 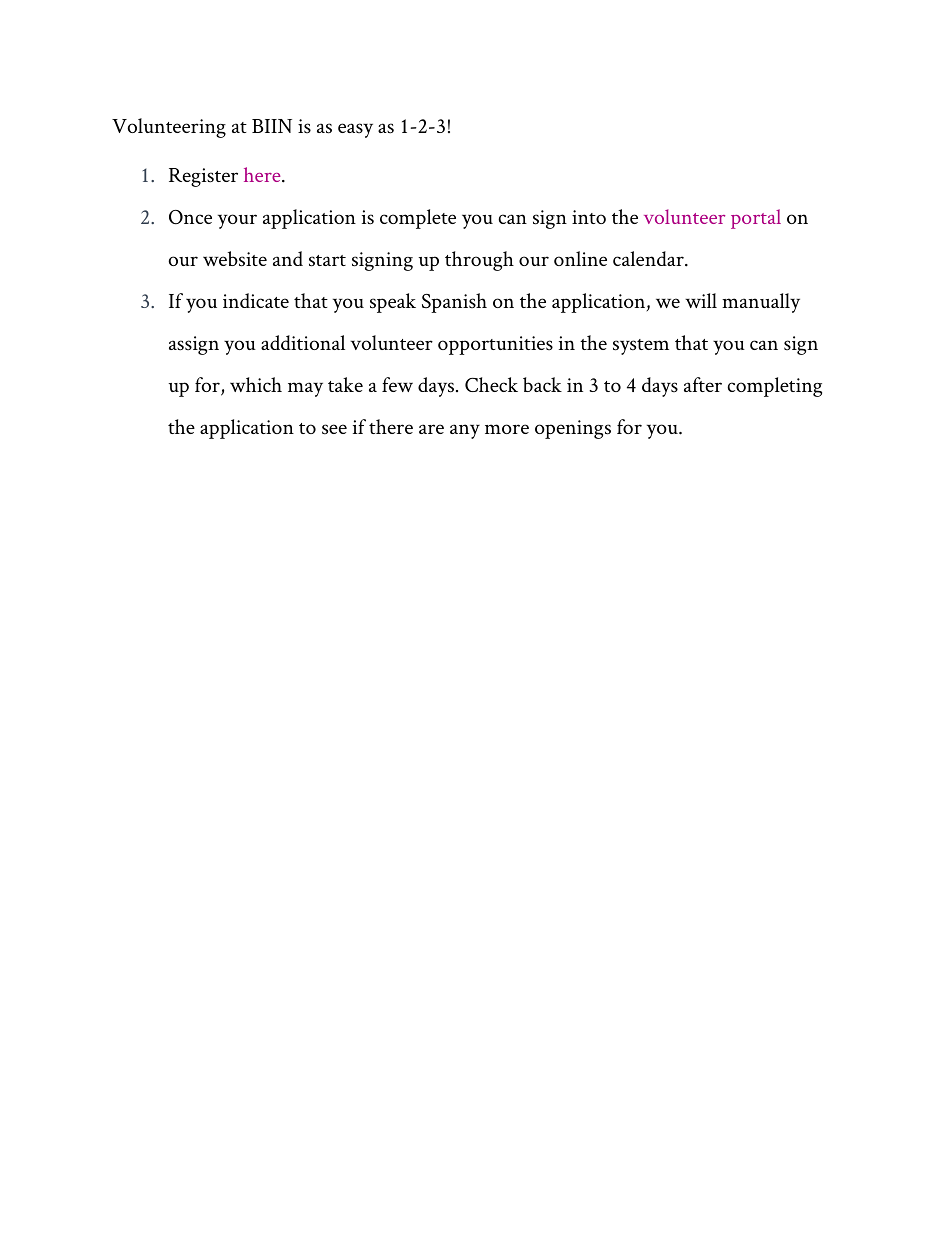 What do you see at coordinates (641, 347) in the screenshot?
I see `system` at bounding box center [641, 347].
